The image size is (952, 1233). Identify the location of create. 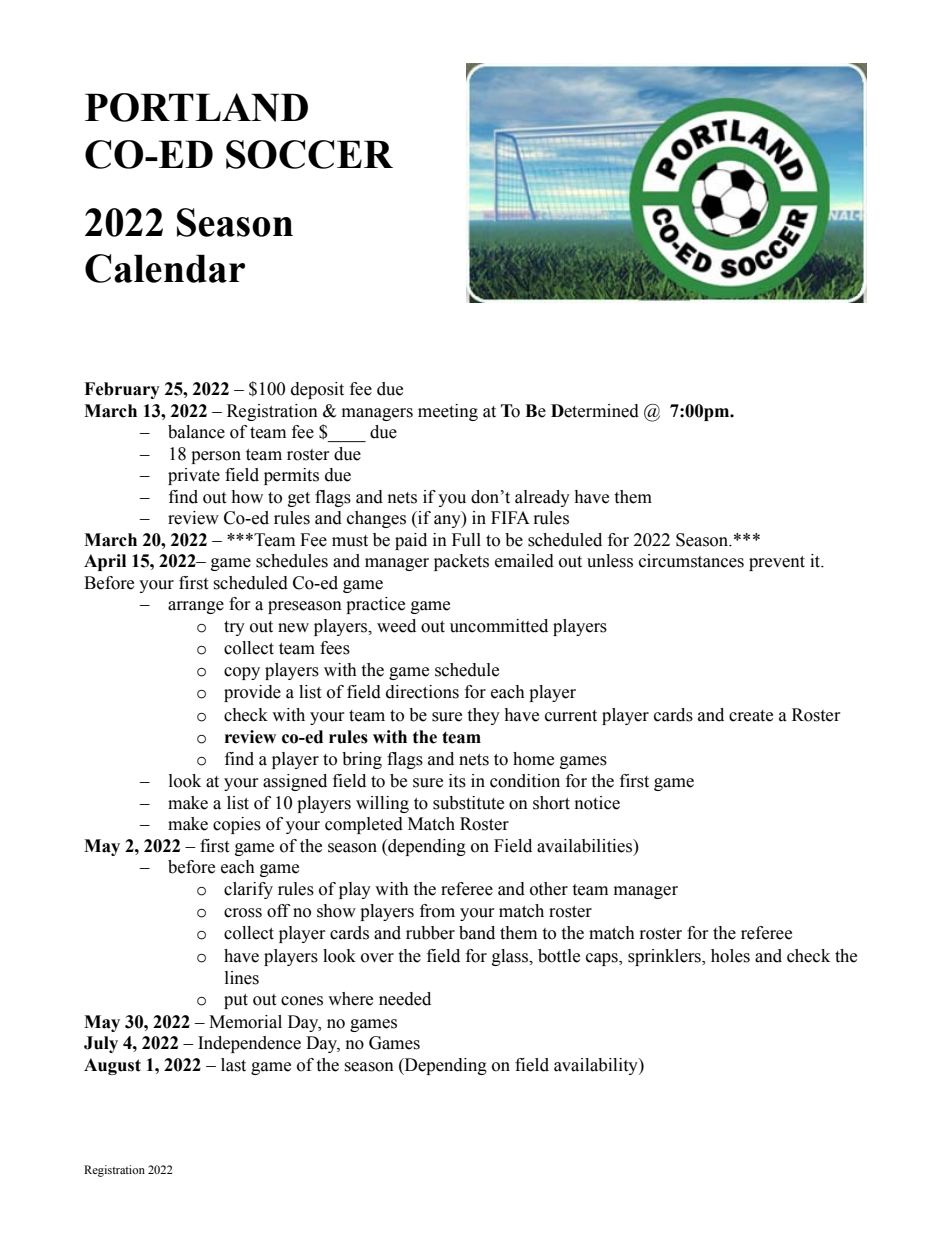
(751, 716).
